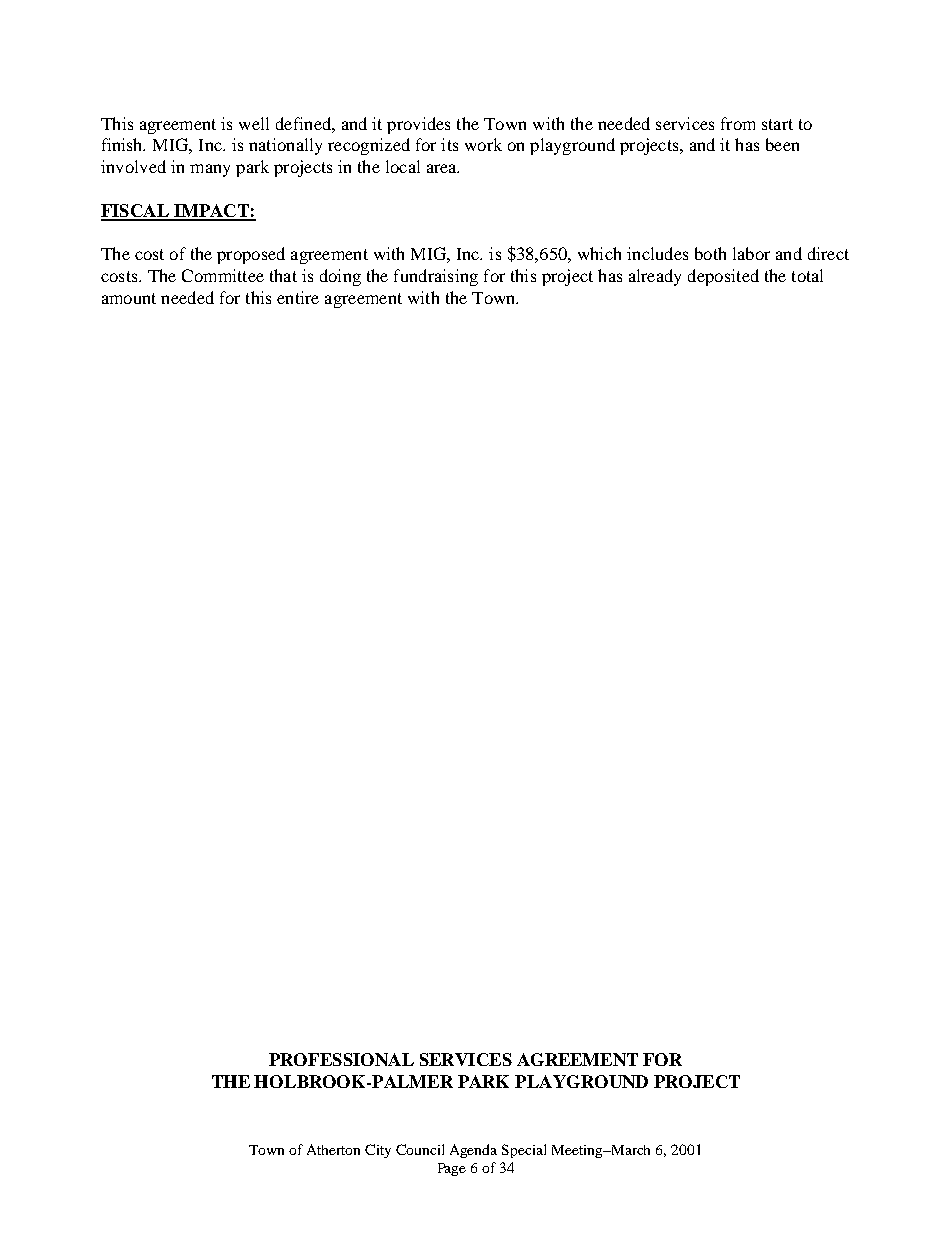  What do you see at coordinates (436, 277) in the document?
I see `fundraising` at bounding box center [436, 277].
